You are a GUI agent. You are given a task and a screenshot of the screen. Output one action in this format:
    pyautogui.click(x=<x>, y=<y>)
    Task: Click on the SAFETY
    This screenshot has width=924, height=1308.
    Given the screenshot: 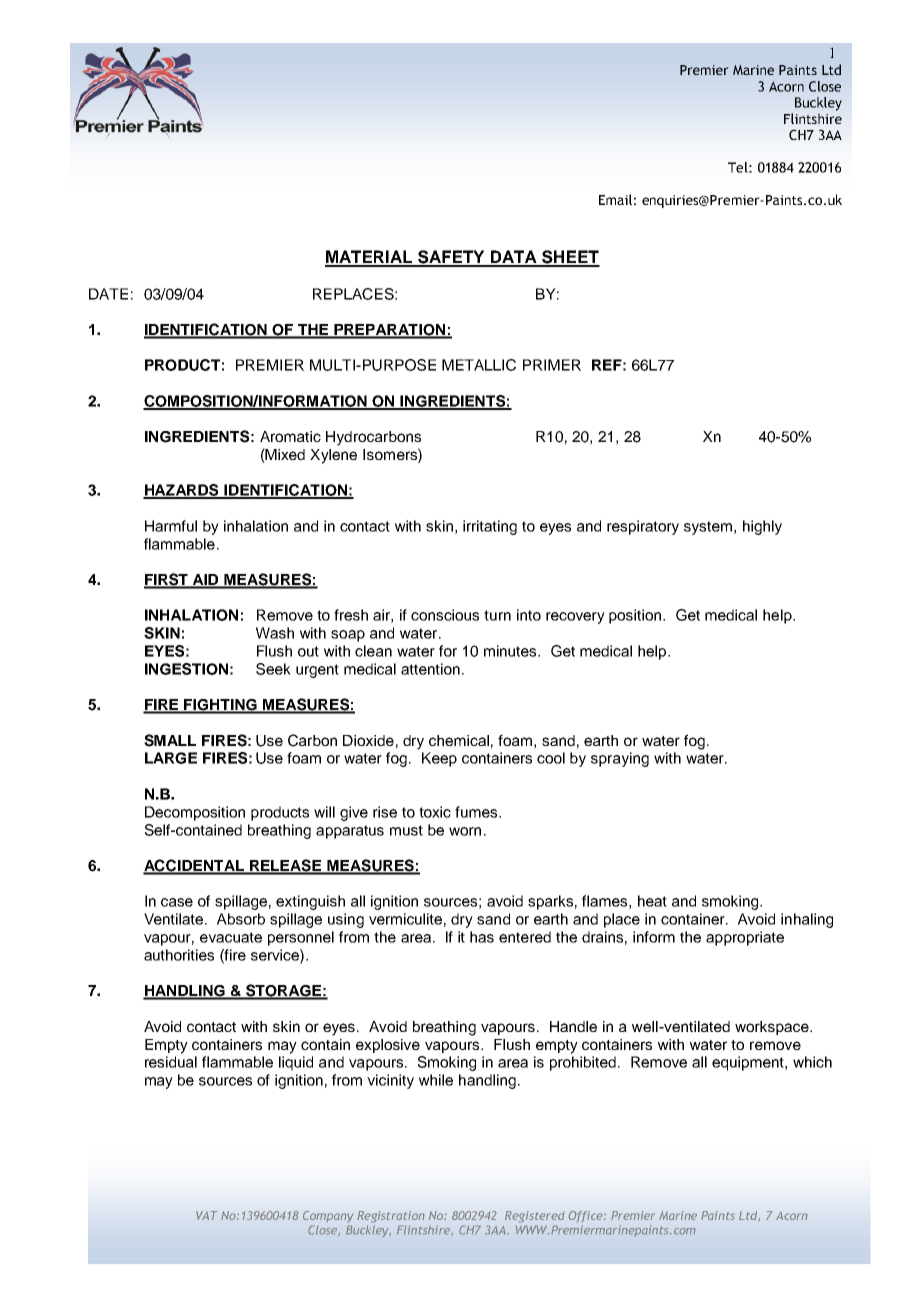 What is the action you would take?
    pyautogui.click(x=451, y=258)
